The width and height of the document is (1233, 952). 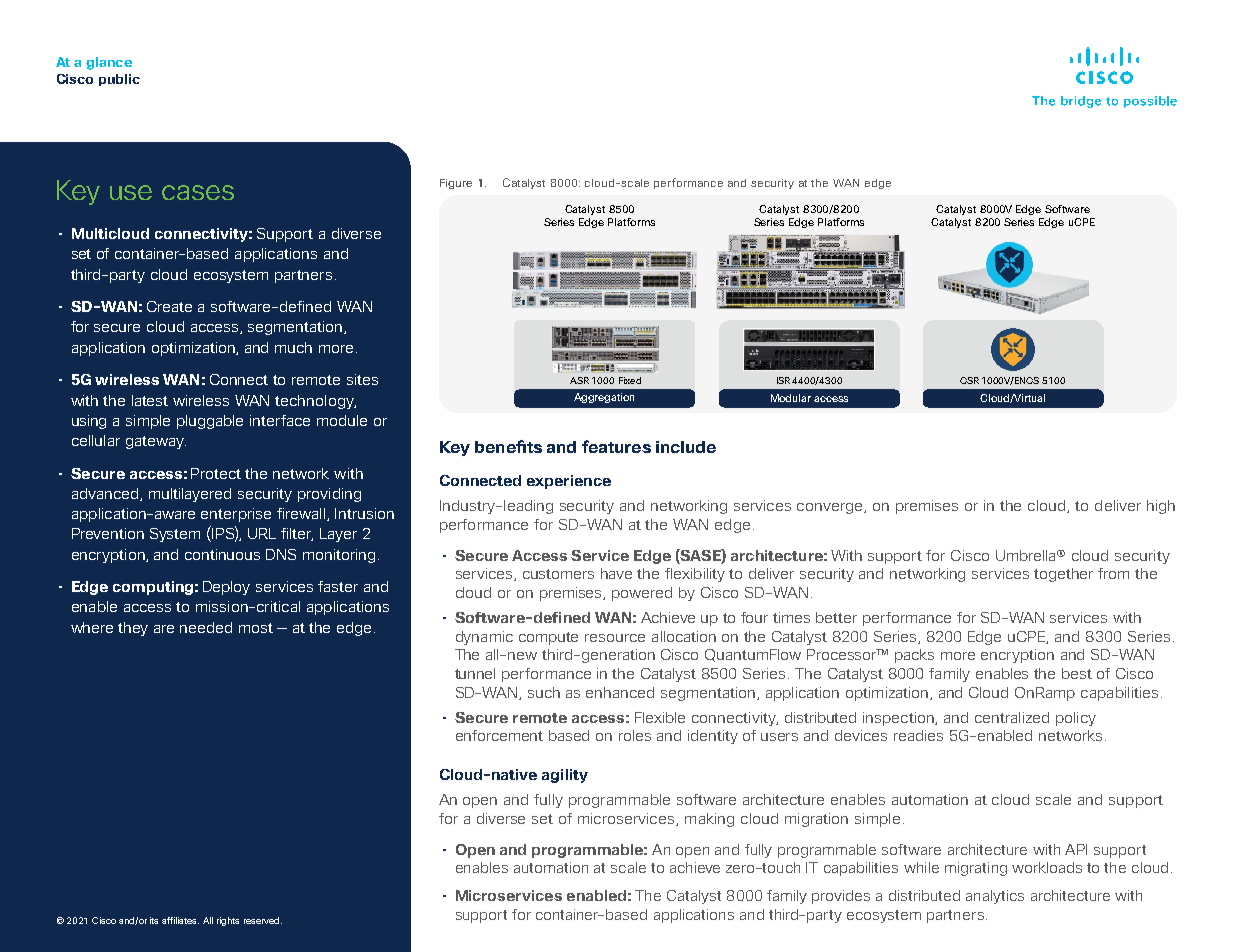 I want to click on making, so click(x=709, y=820).
